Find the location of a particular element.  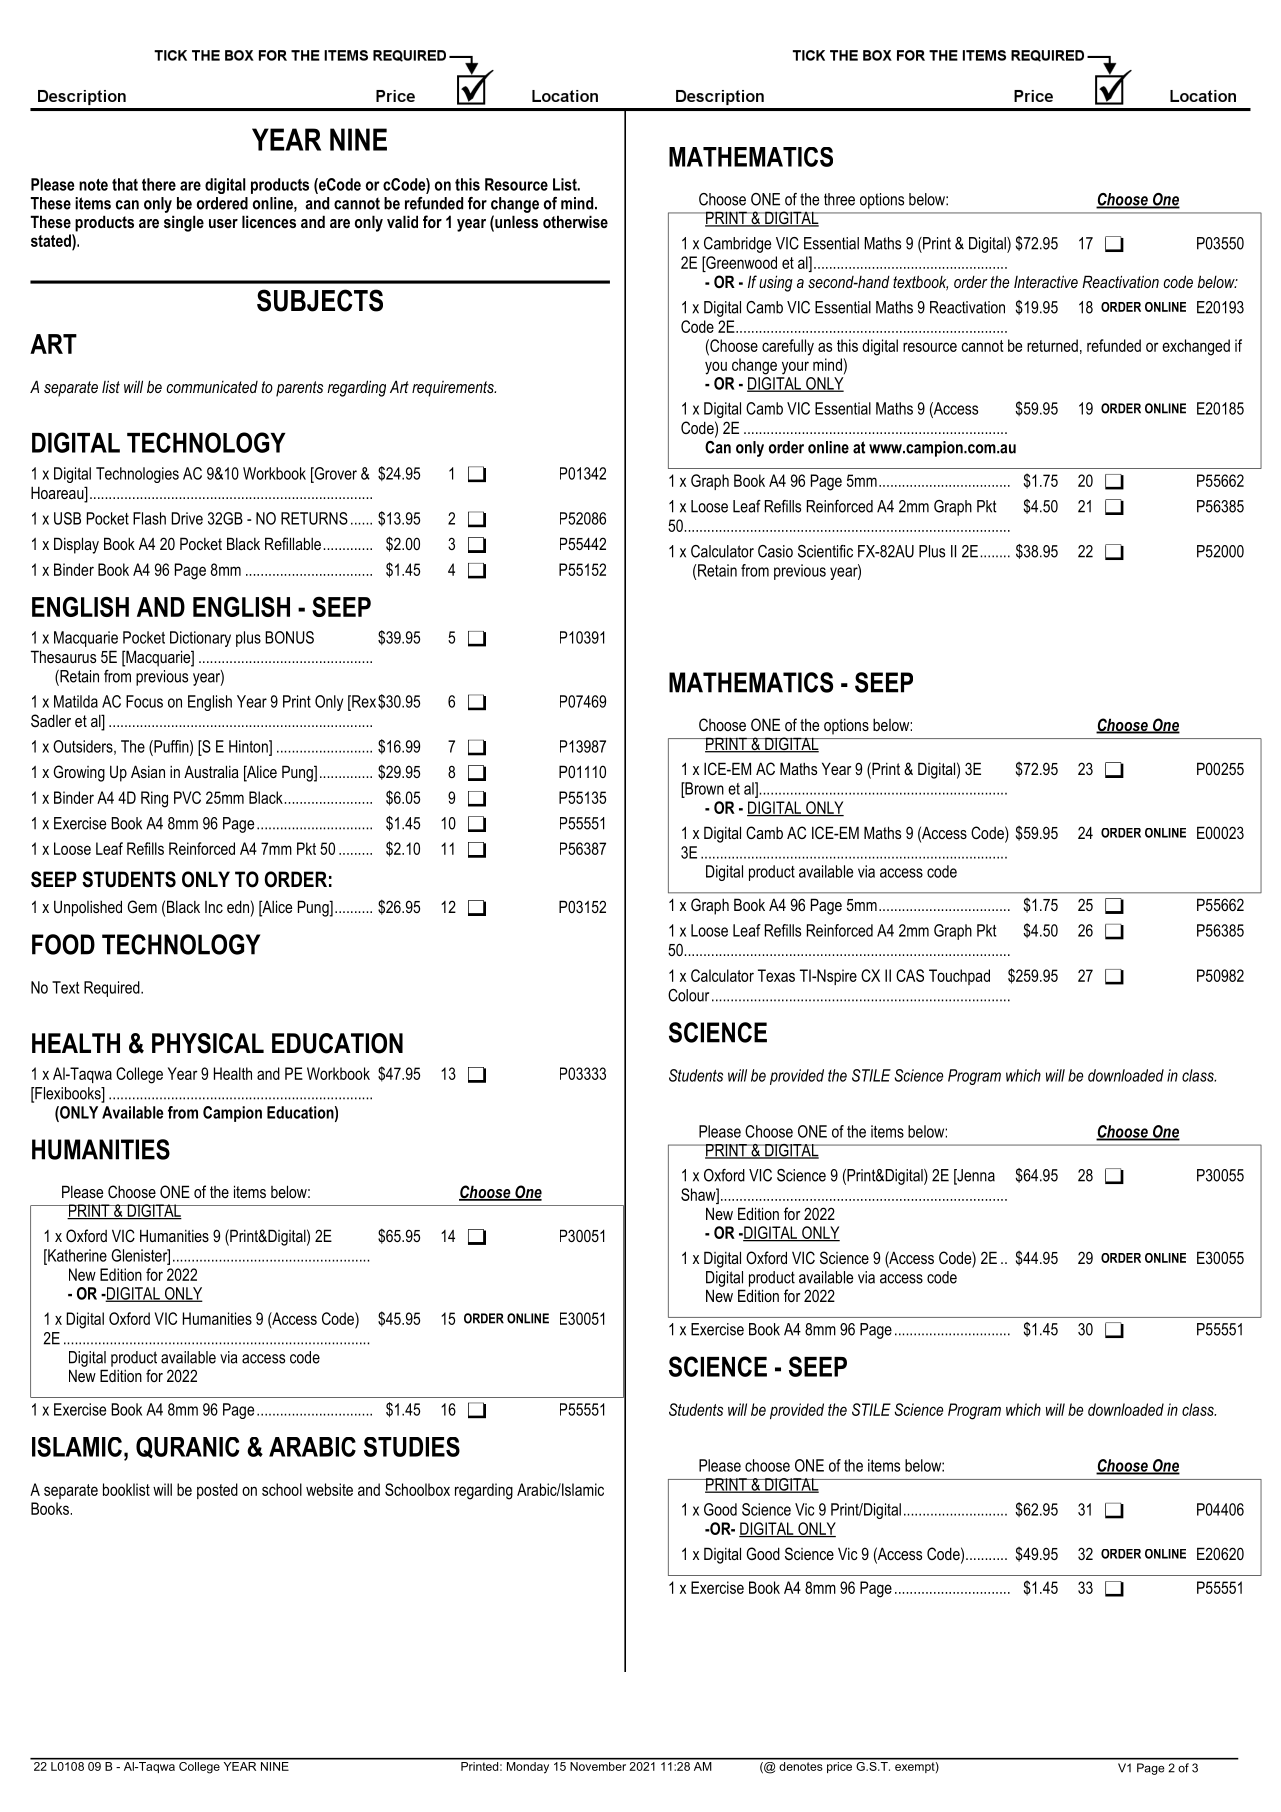

three is located at coordinates (839, 199).
